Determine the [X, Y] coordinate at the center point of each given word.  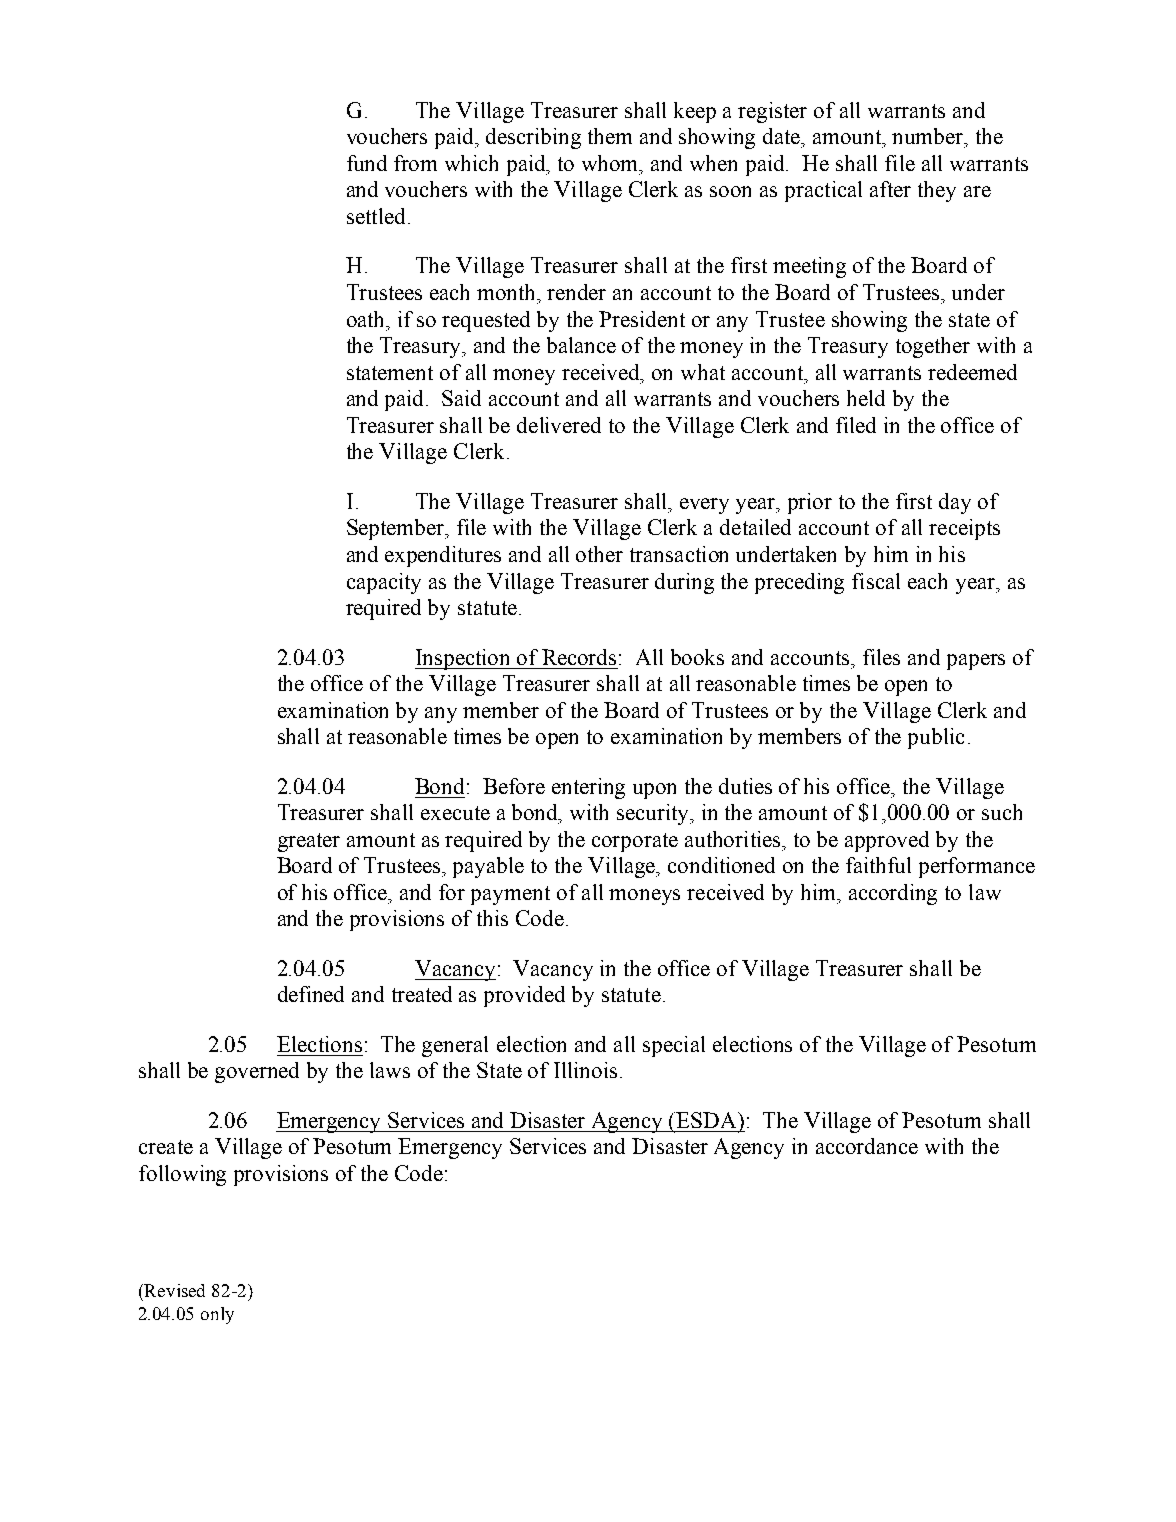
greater [309, 842]
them [610, 136]
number [929, 136]
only [217, 1315]
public [936, 738]
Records [579, 657]
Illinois [585, 1070]
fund [367, 163]
